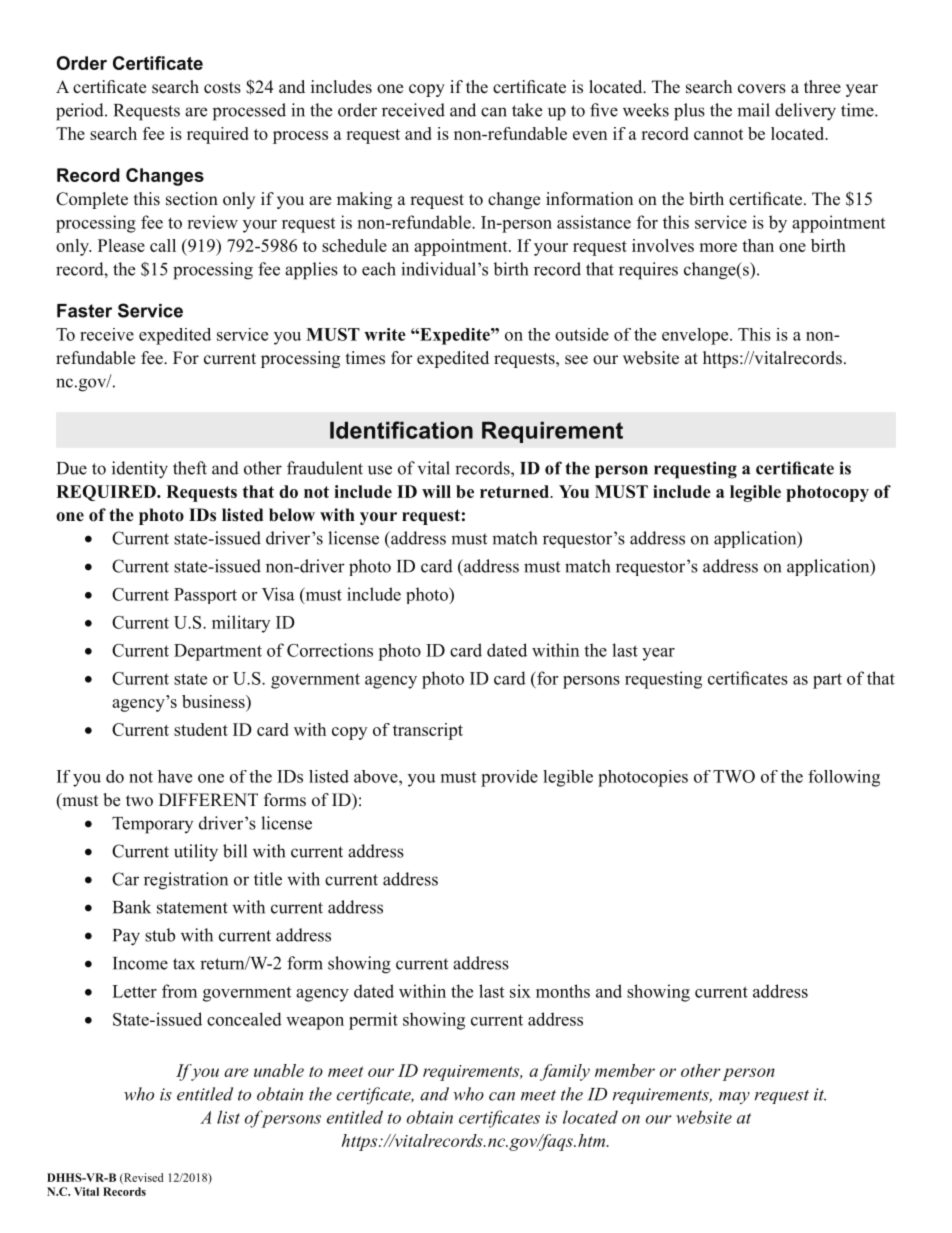 The height and width of the image is (1233, 952). Describe the element at coordinates (565, 1072) in the image. I see `family` at that location.
